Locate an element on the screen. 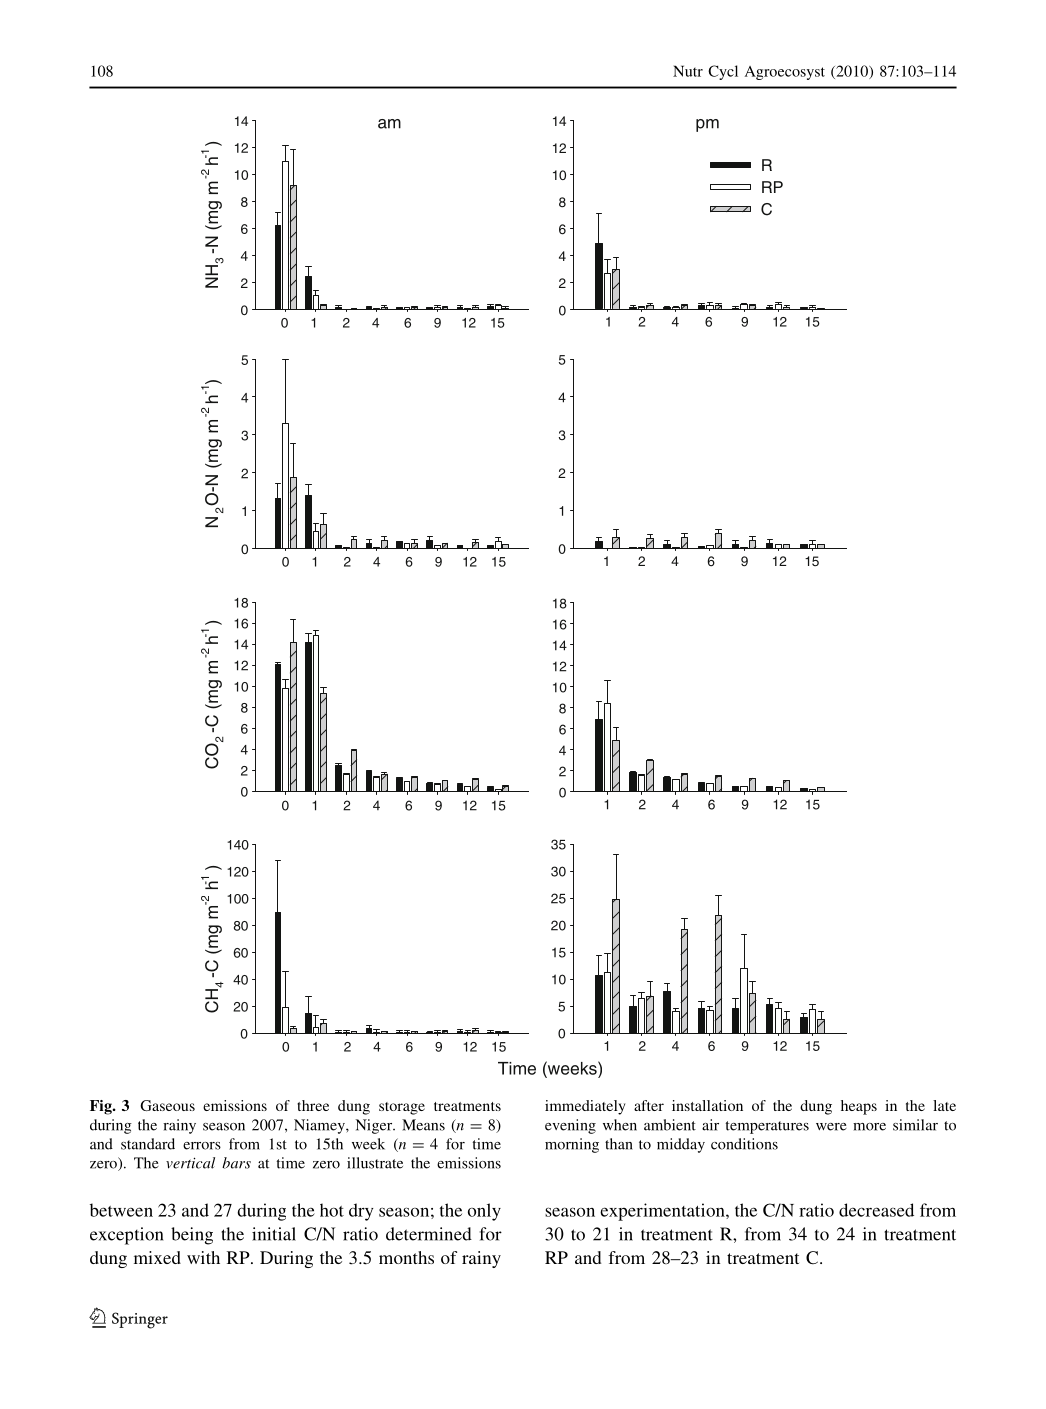  only is located at coordinates (484, 1212).
